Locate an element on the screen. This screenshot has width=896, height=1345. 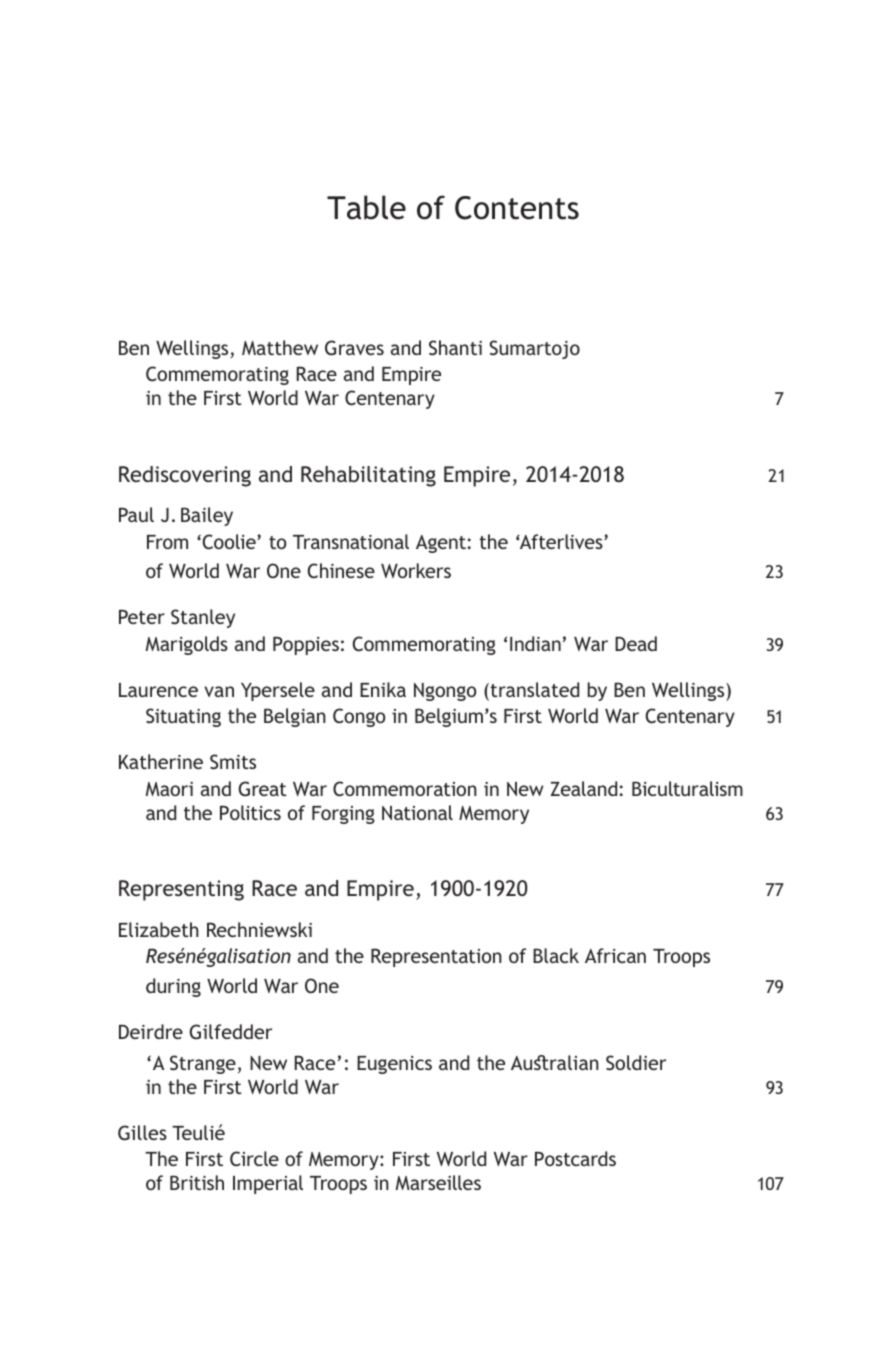
Representing is located at coordinates (181, 890).
